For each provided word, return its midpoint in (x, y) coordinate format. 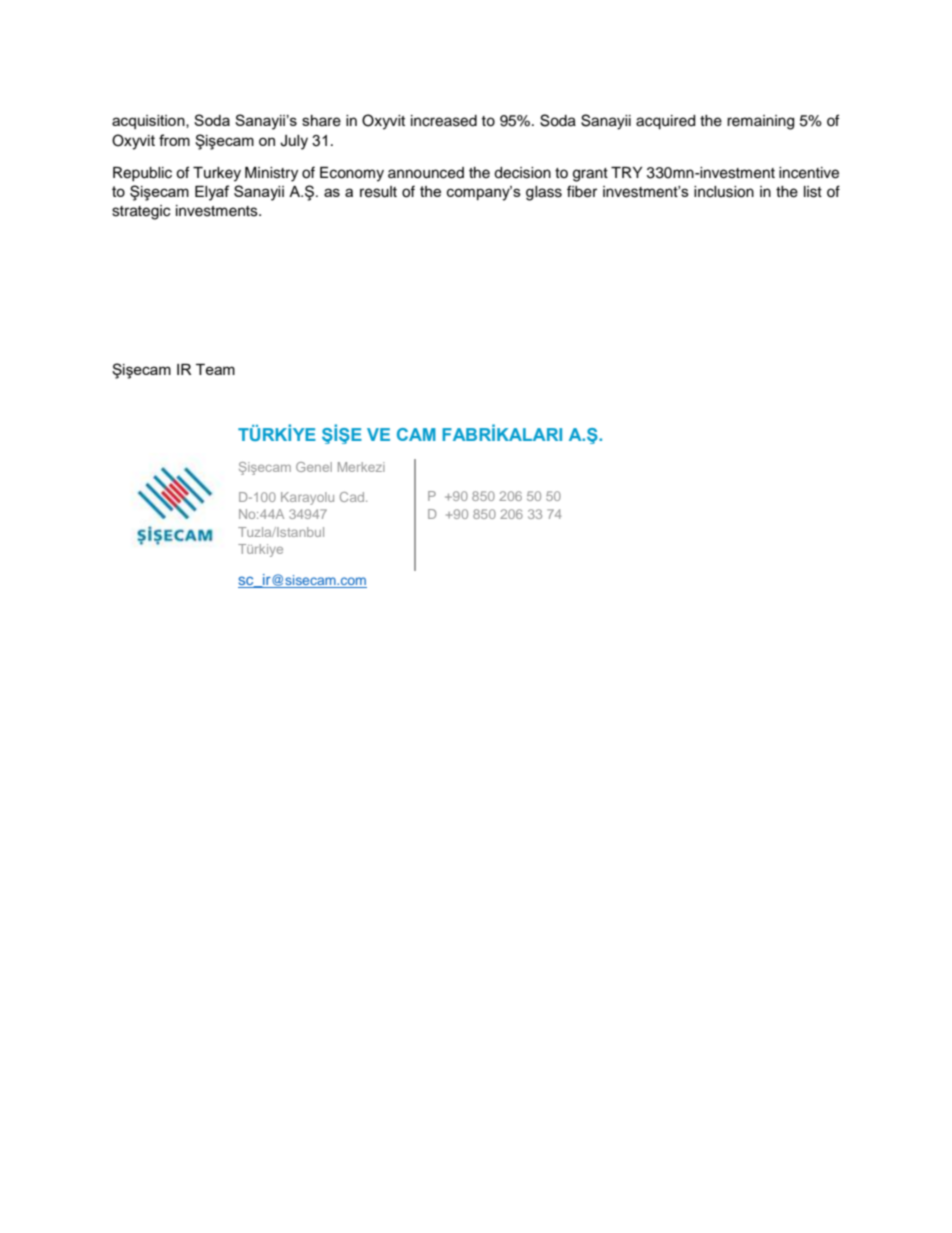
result (378, 192)
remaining (760, 122)
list (813, 192)
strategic (141, 212)
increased (444, 121)
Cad (353, 497)
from (174, 140)
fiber (582, 191)
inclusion (724, 192)
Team (215, 369)
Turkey (217, 174)
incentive (809, 173)
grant (590, 175)
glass (544, 193)
